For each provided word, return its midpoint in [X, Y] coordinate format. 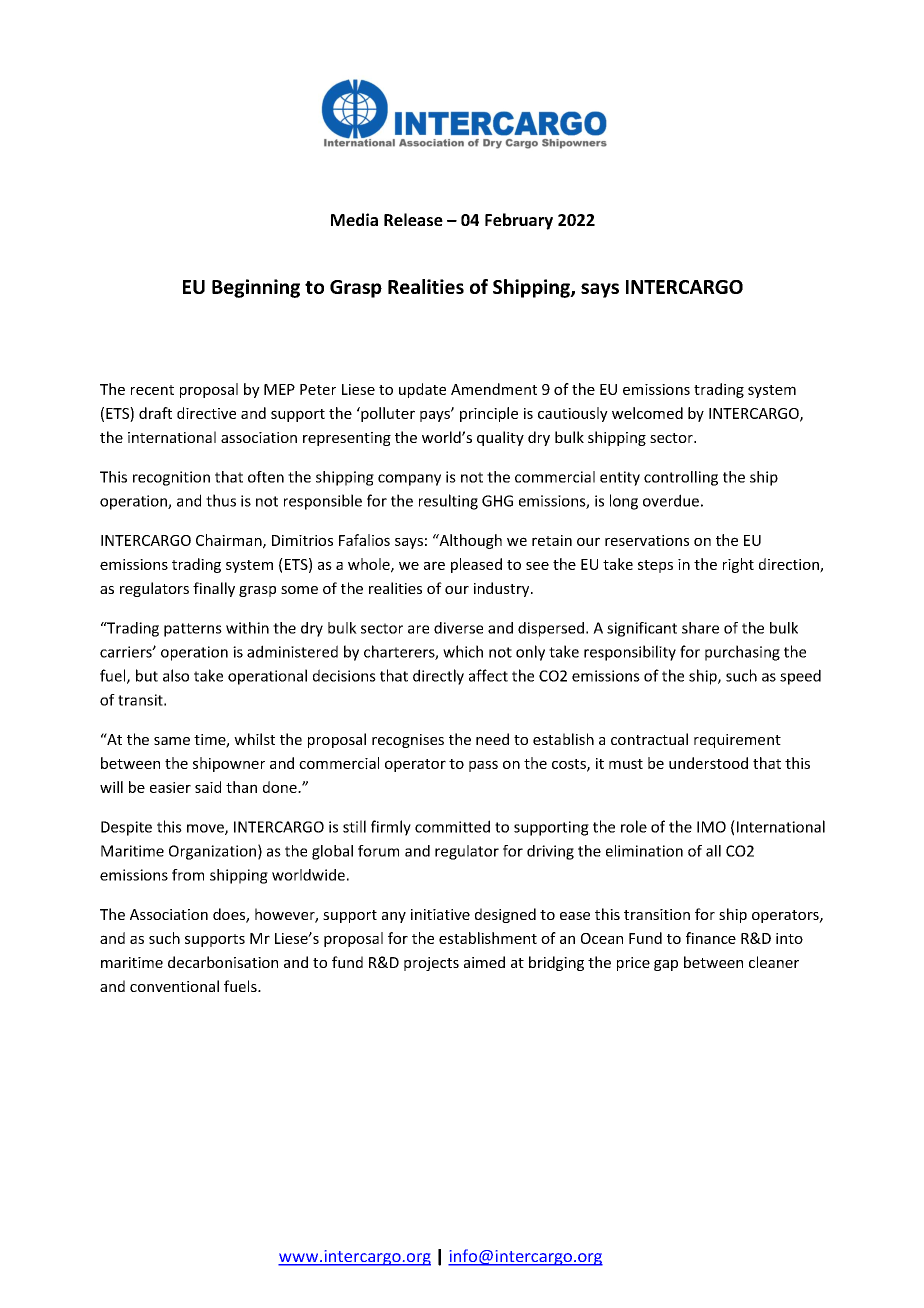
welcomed [647, 413]
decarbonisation [223, 962]
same [172, 741]
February [519, 221]
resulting [448, 502]
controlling [681, 478]
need [492, 739]
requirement [737, 741]
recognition [171, 478]
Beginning [256, 288]
